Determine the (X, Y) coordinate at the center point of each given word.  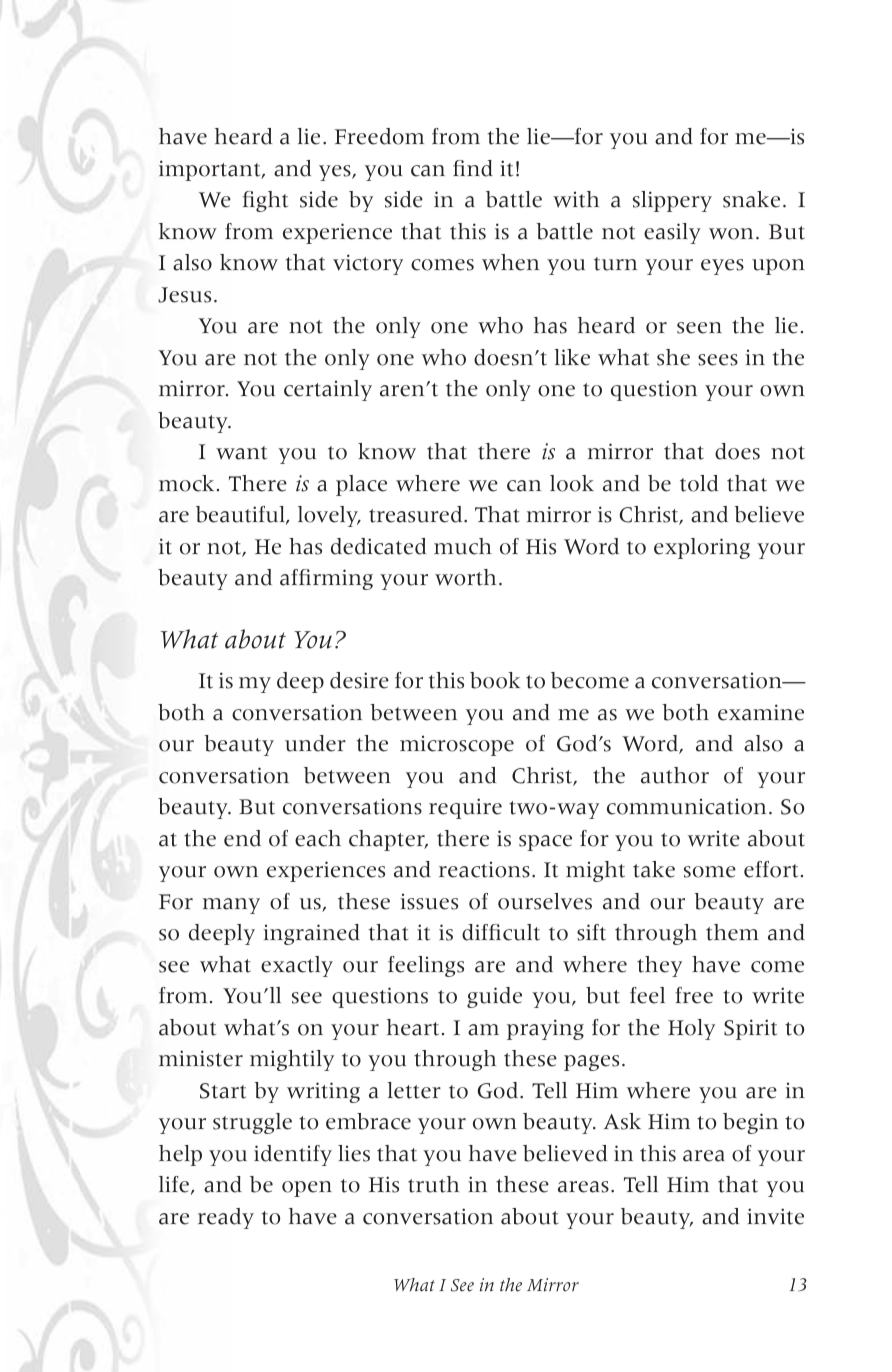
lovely (329, 516)
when (510, 262)
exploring (702, 548)
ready (226, 1218)
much (463, 546)
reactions (484, 870)
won (731, 234)
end (242, 838)
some (710, 872)
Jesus (184, 295)
